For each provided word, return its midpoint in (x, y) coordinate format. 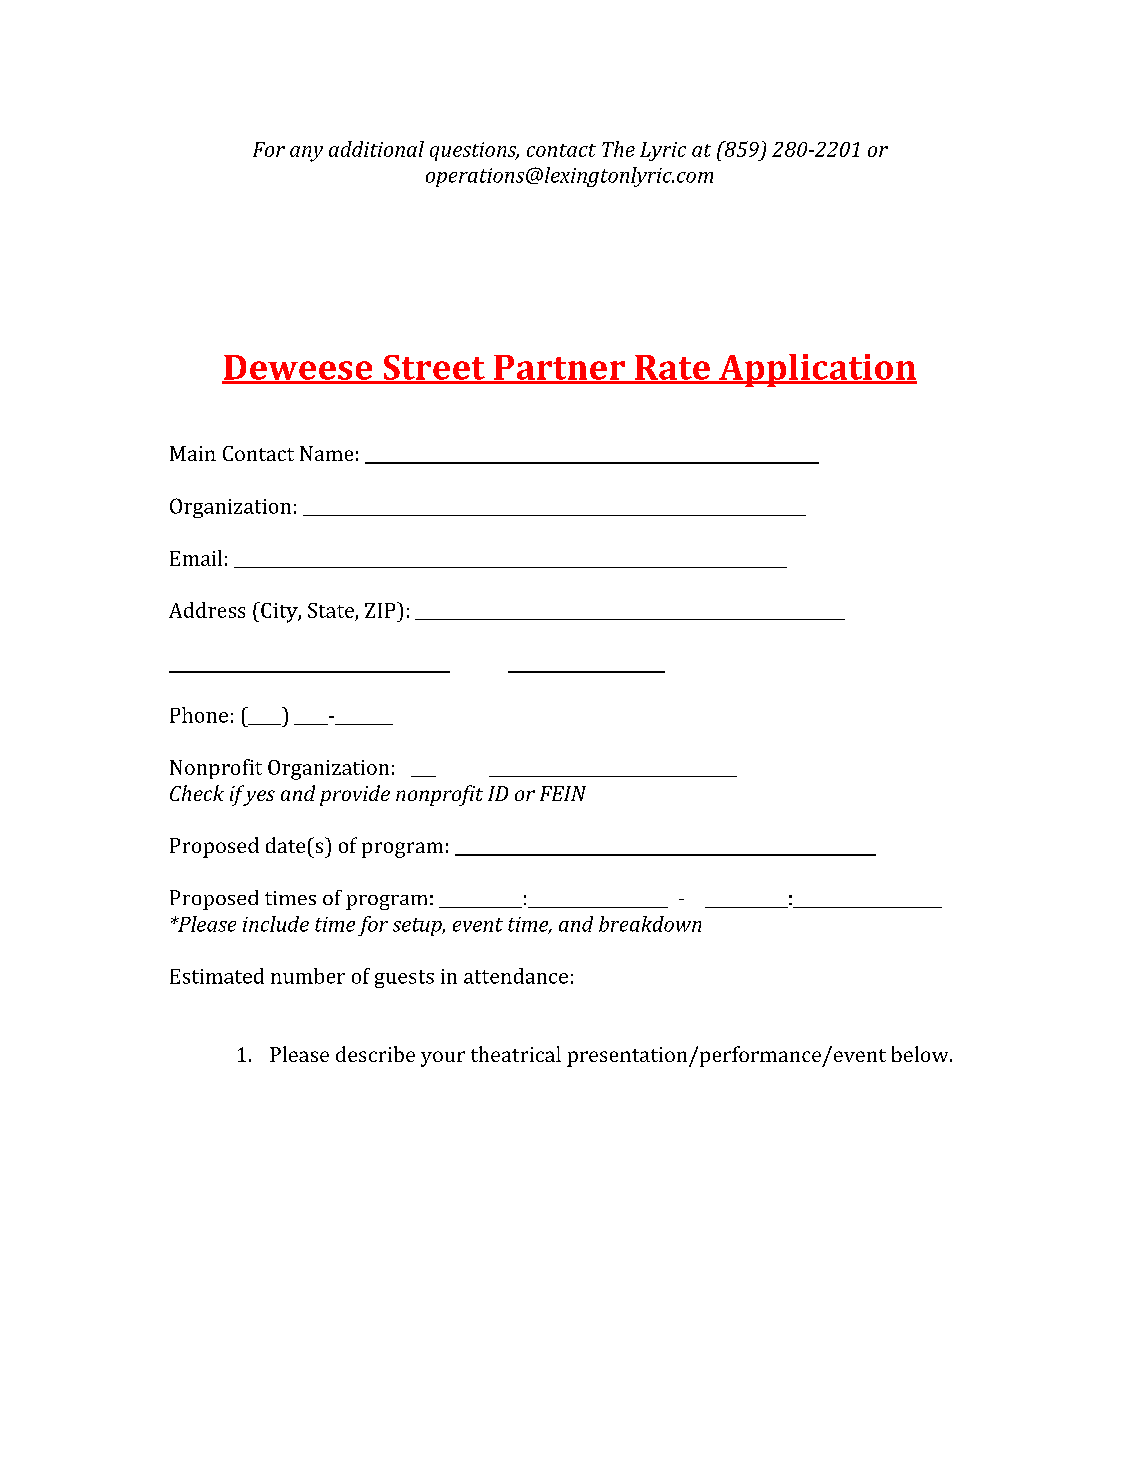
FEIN (563, 793)
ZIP (381, 610)
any (306, 154)
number (308, 976)
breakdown (650, 924)
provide (355, 795)
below (921, 1054)
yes (258, 798)
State (331, 610)
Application (817, 370)
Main (193, 453)
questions (474, 151)
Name (326, 453)
